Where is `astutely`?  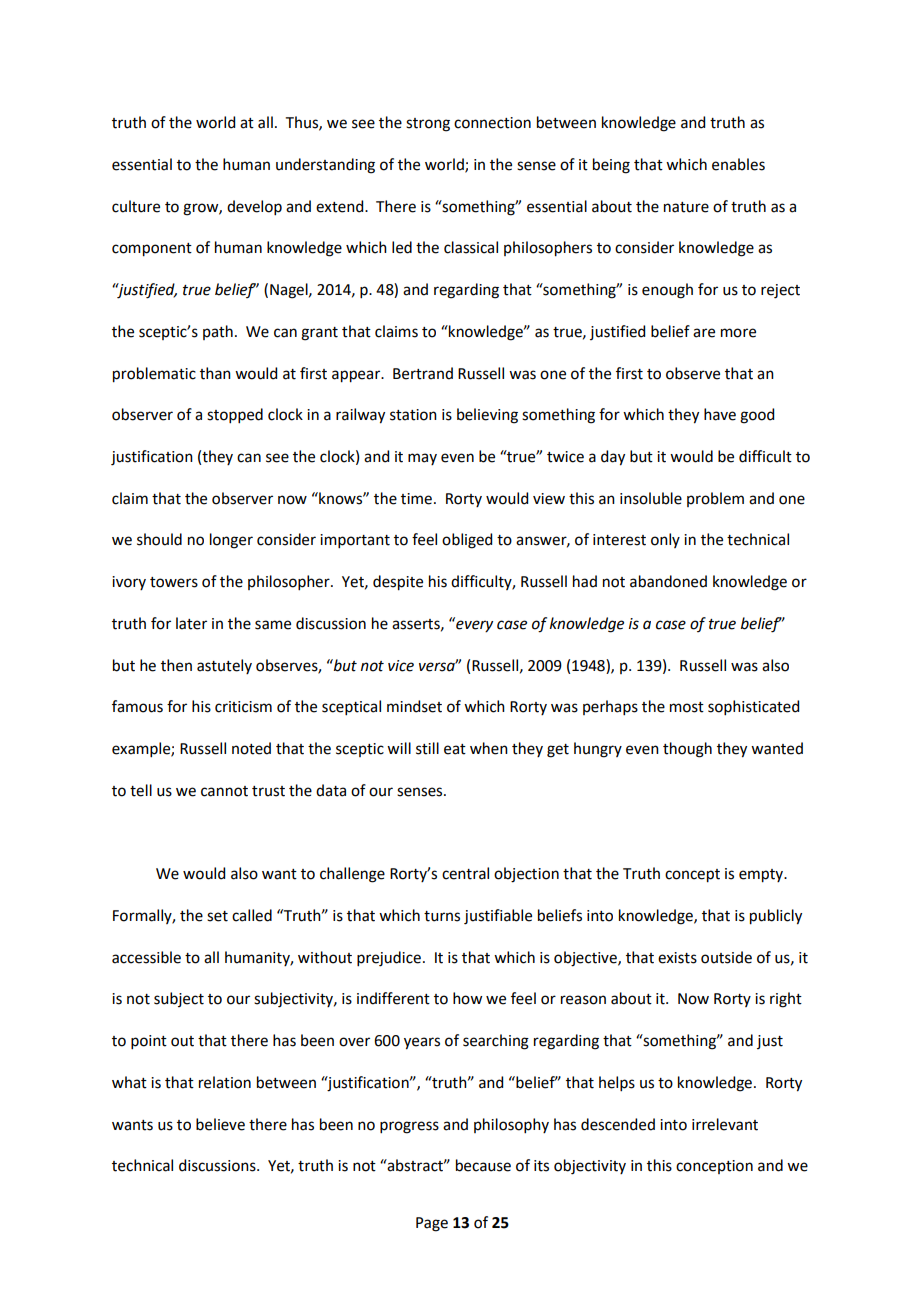
astutely is located at coordinates (224, 666).
